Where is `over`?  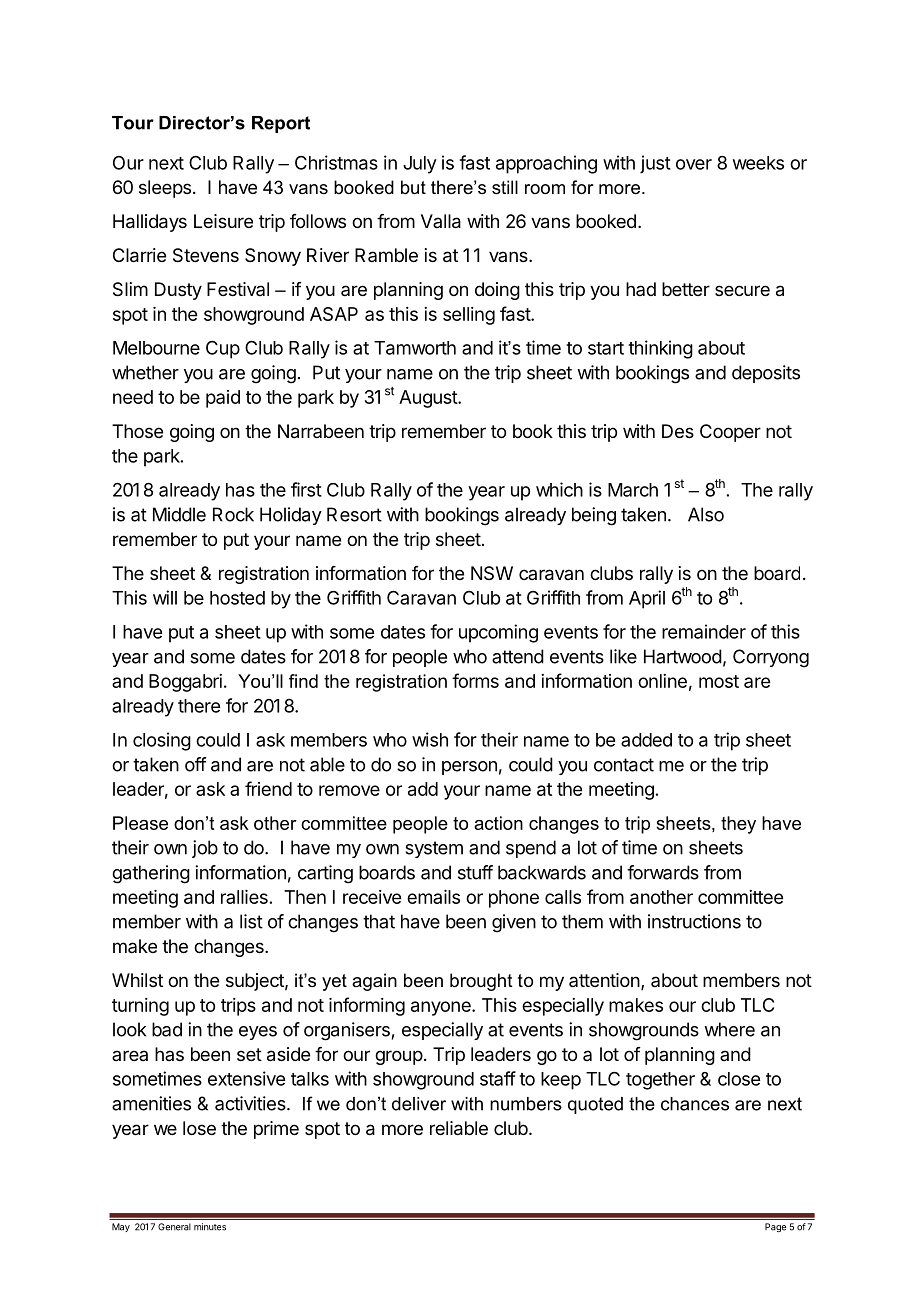
over is located at coordinates (694, 164).
